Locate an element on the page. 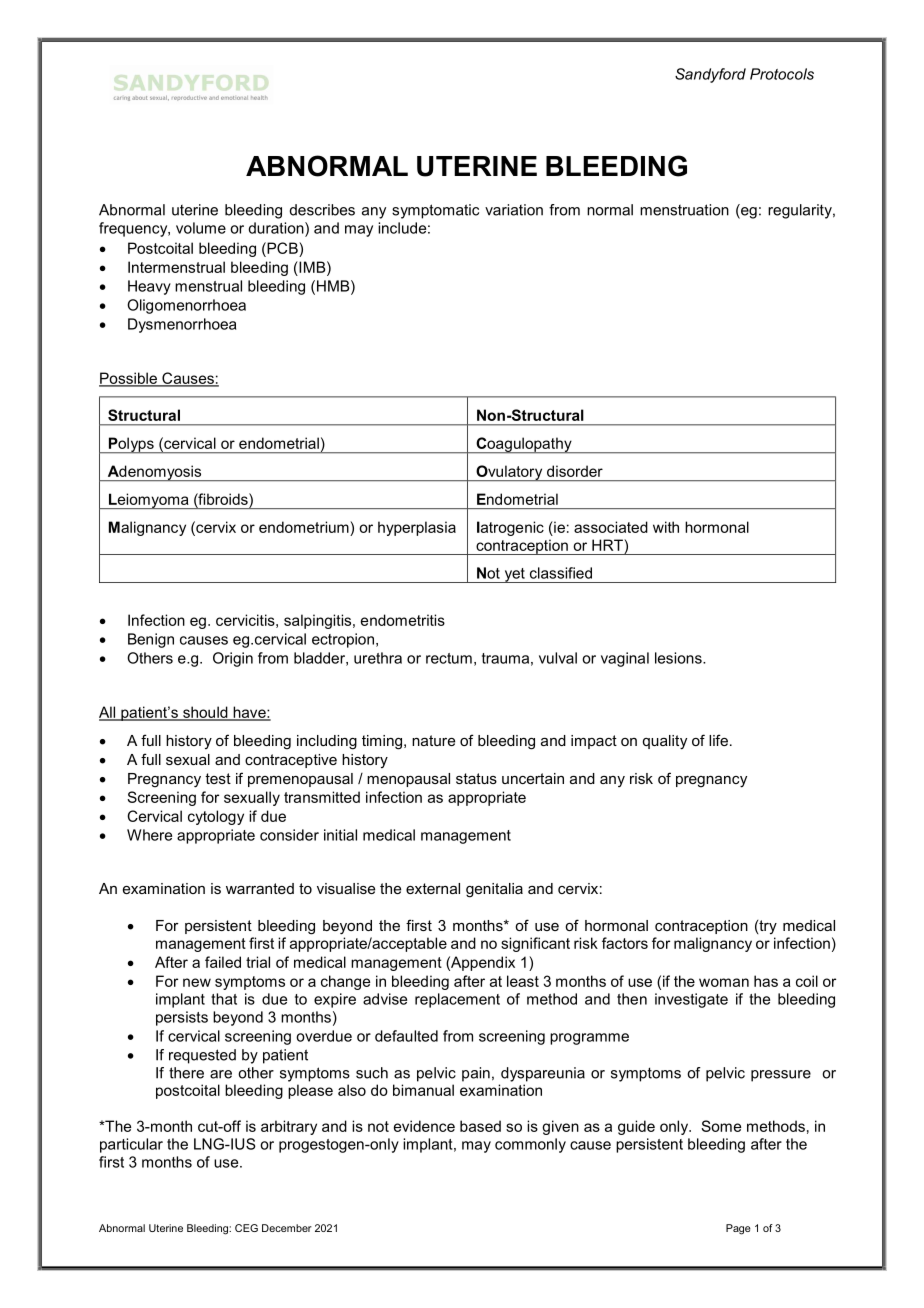 The image size is (924, 1308). based is located at coordinates (480, 1126).
